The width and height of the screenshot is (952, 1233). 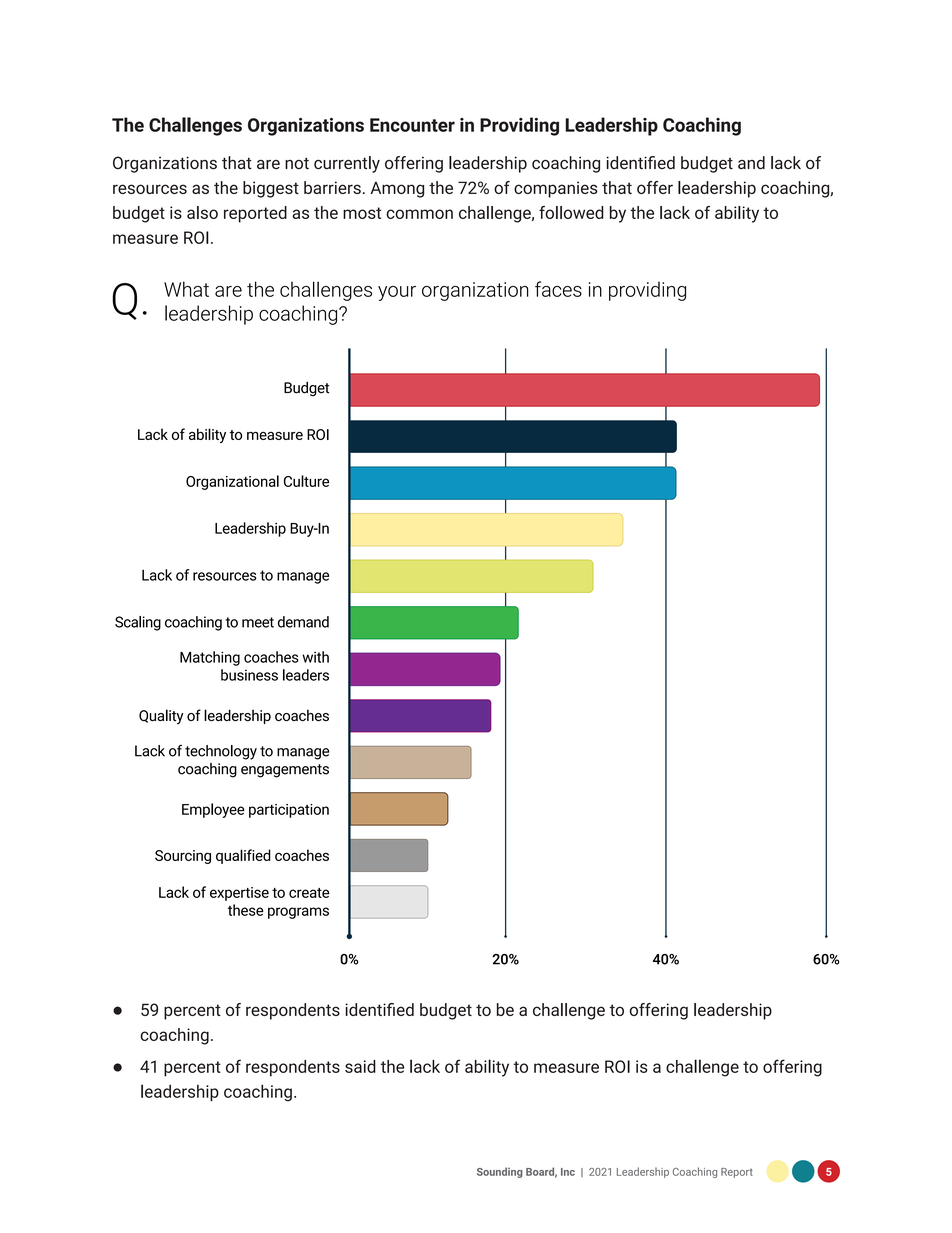 What do you see at coordinates (360, 1066) in the screenshot?
I see `said` at bounding box center [360, 1066].
